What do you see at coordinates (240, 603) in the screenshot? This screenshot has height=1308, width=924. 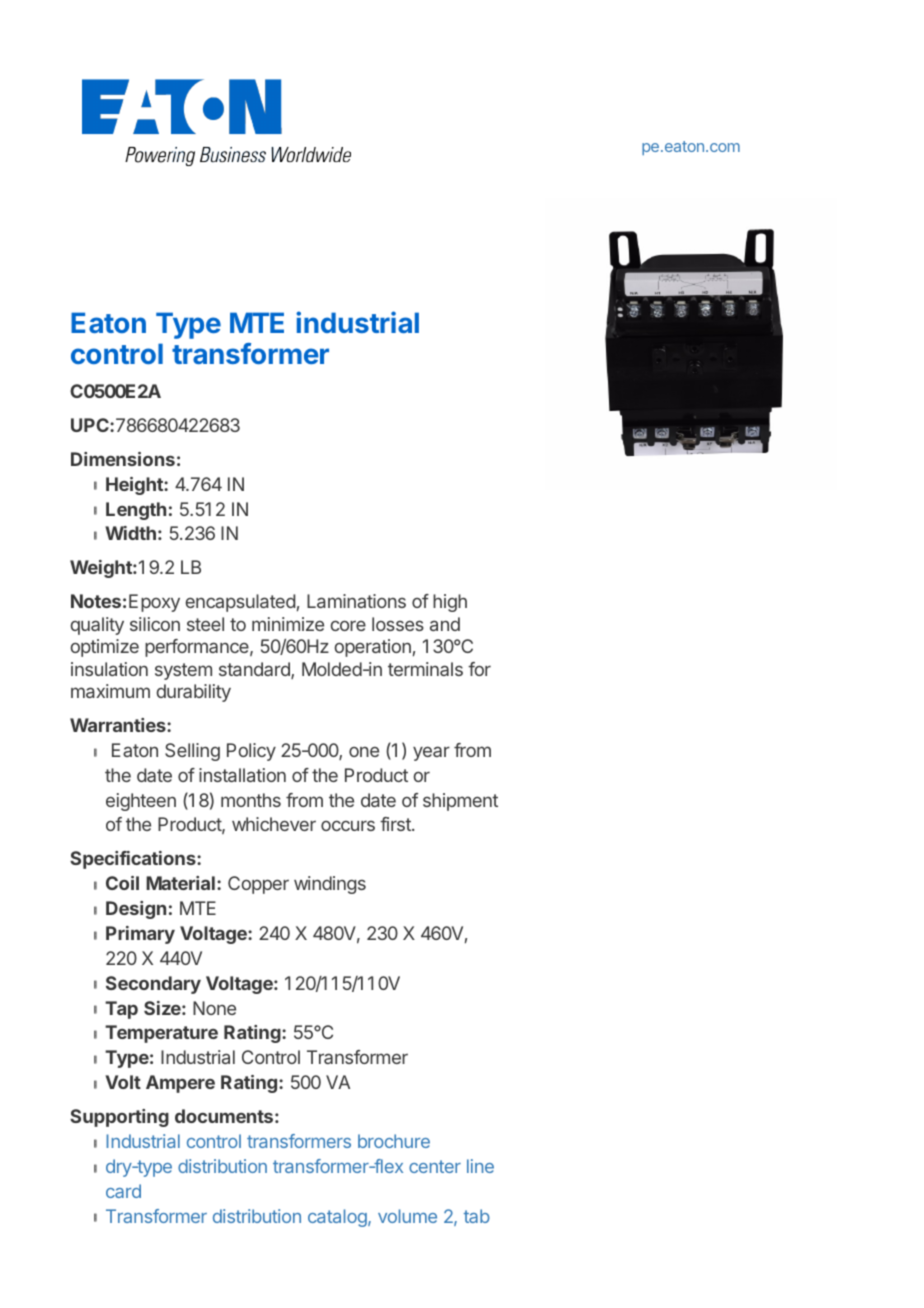 I see `encapsulated` at bounding box center [240, 603].
